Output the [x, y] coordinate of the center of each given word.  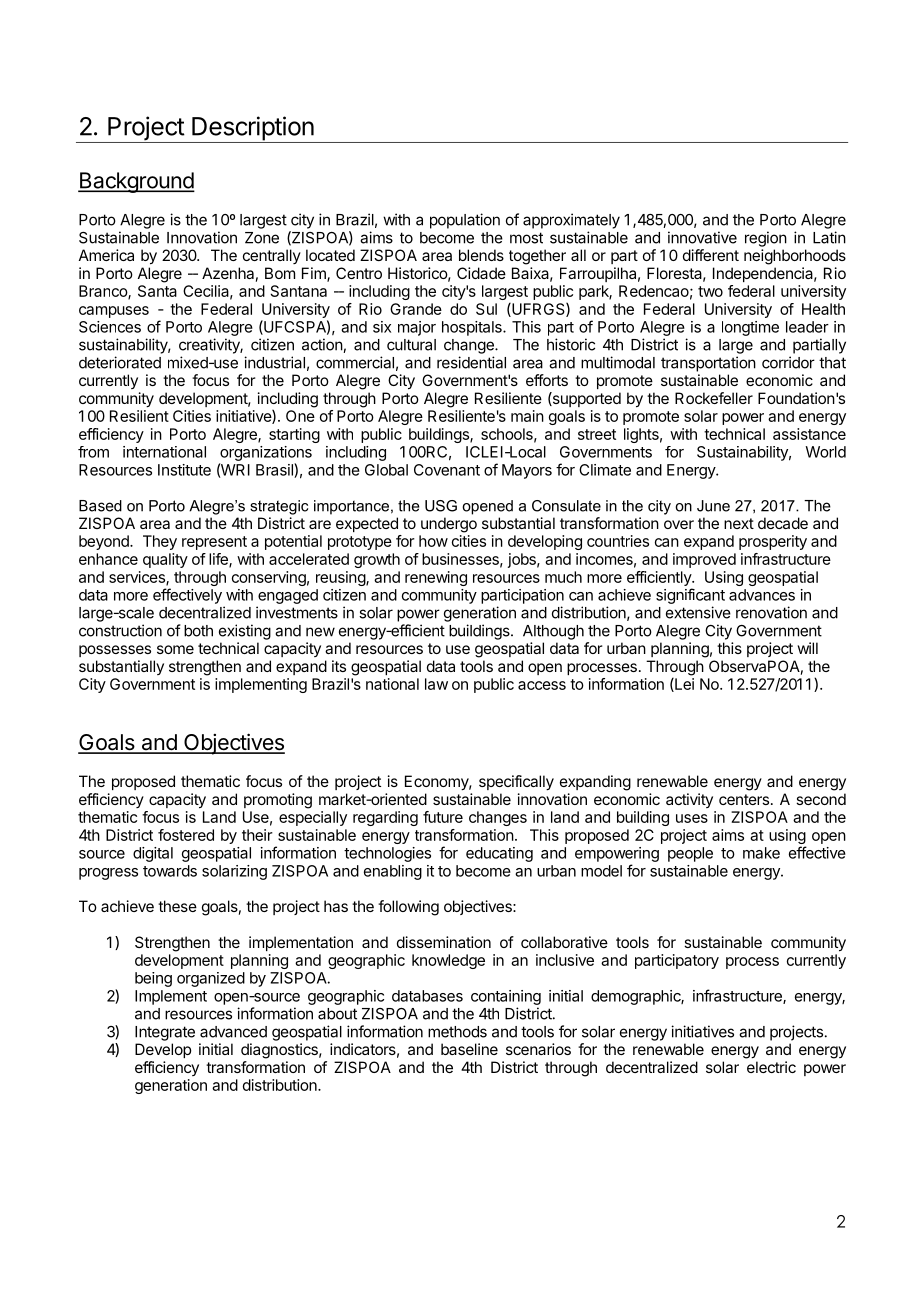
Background [136, 182]
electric [771, 1067]
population [465, 221]
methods [457, 1032]
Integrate [165, 1033]
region [766, 239]
